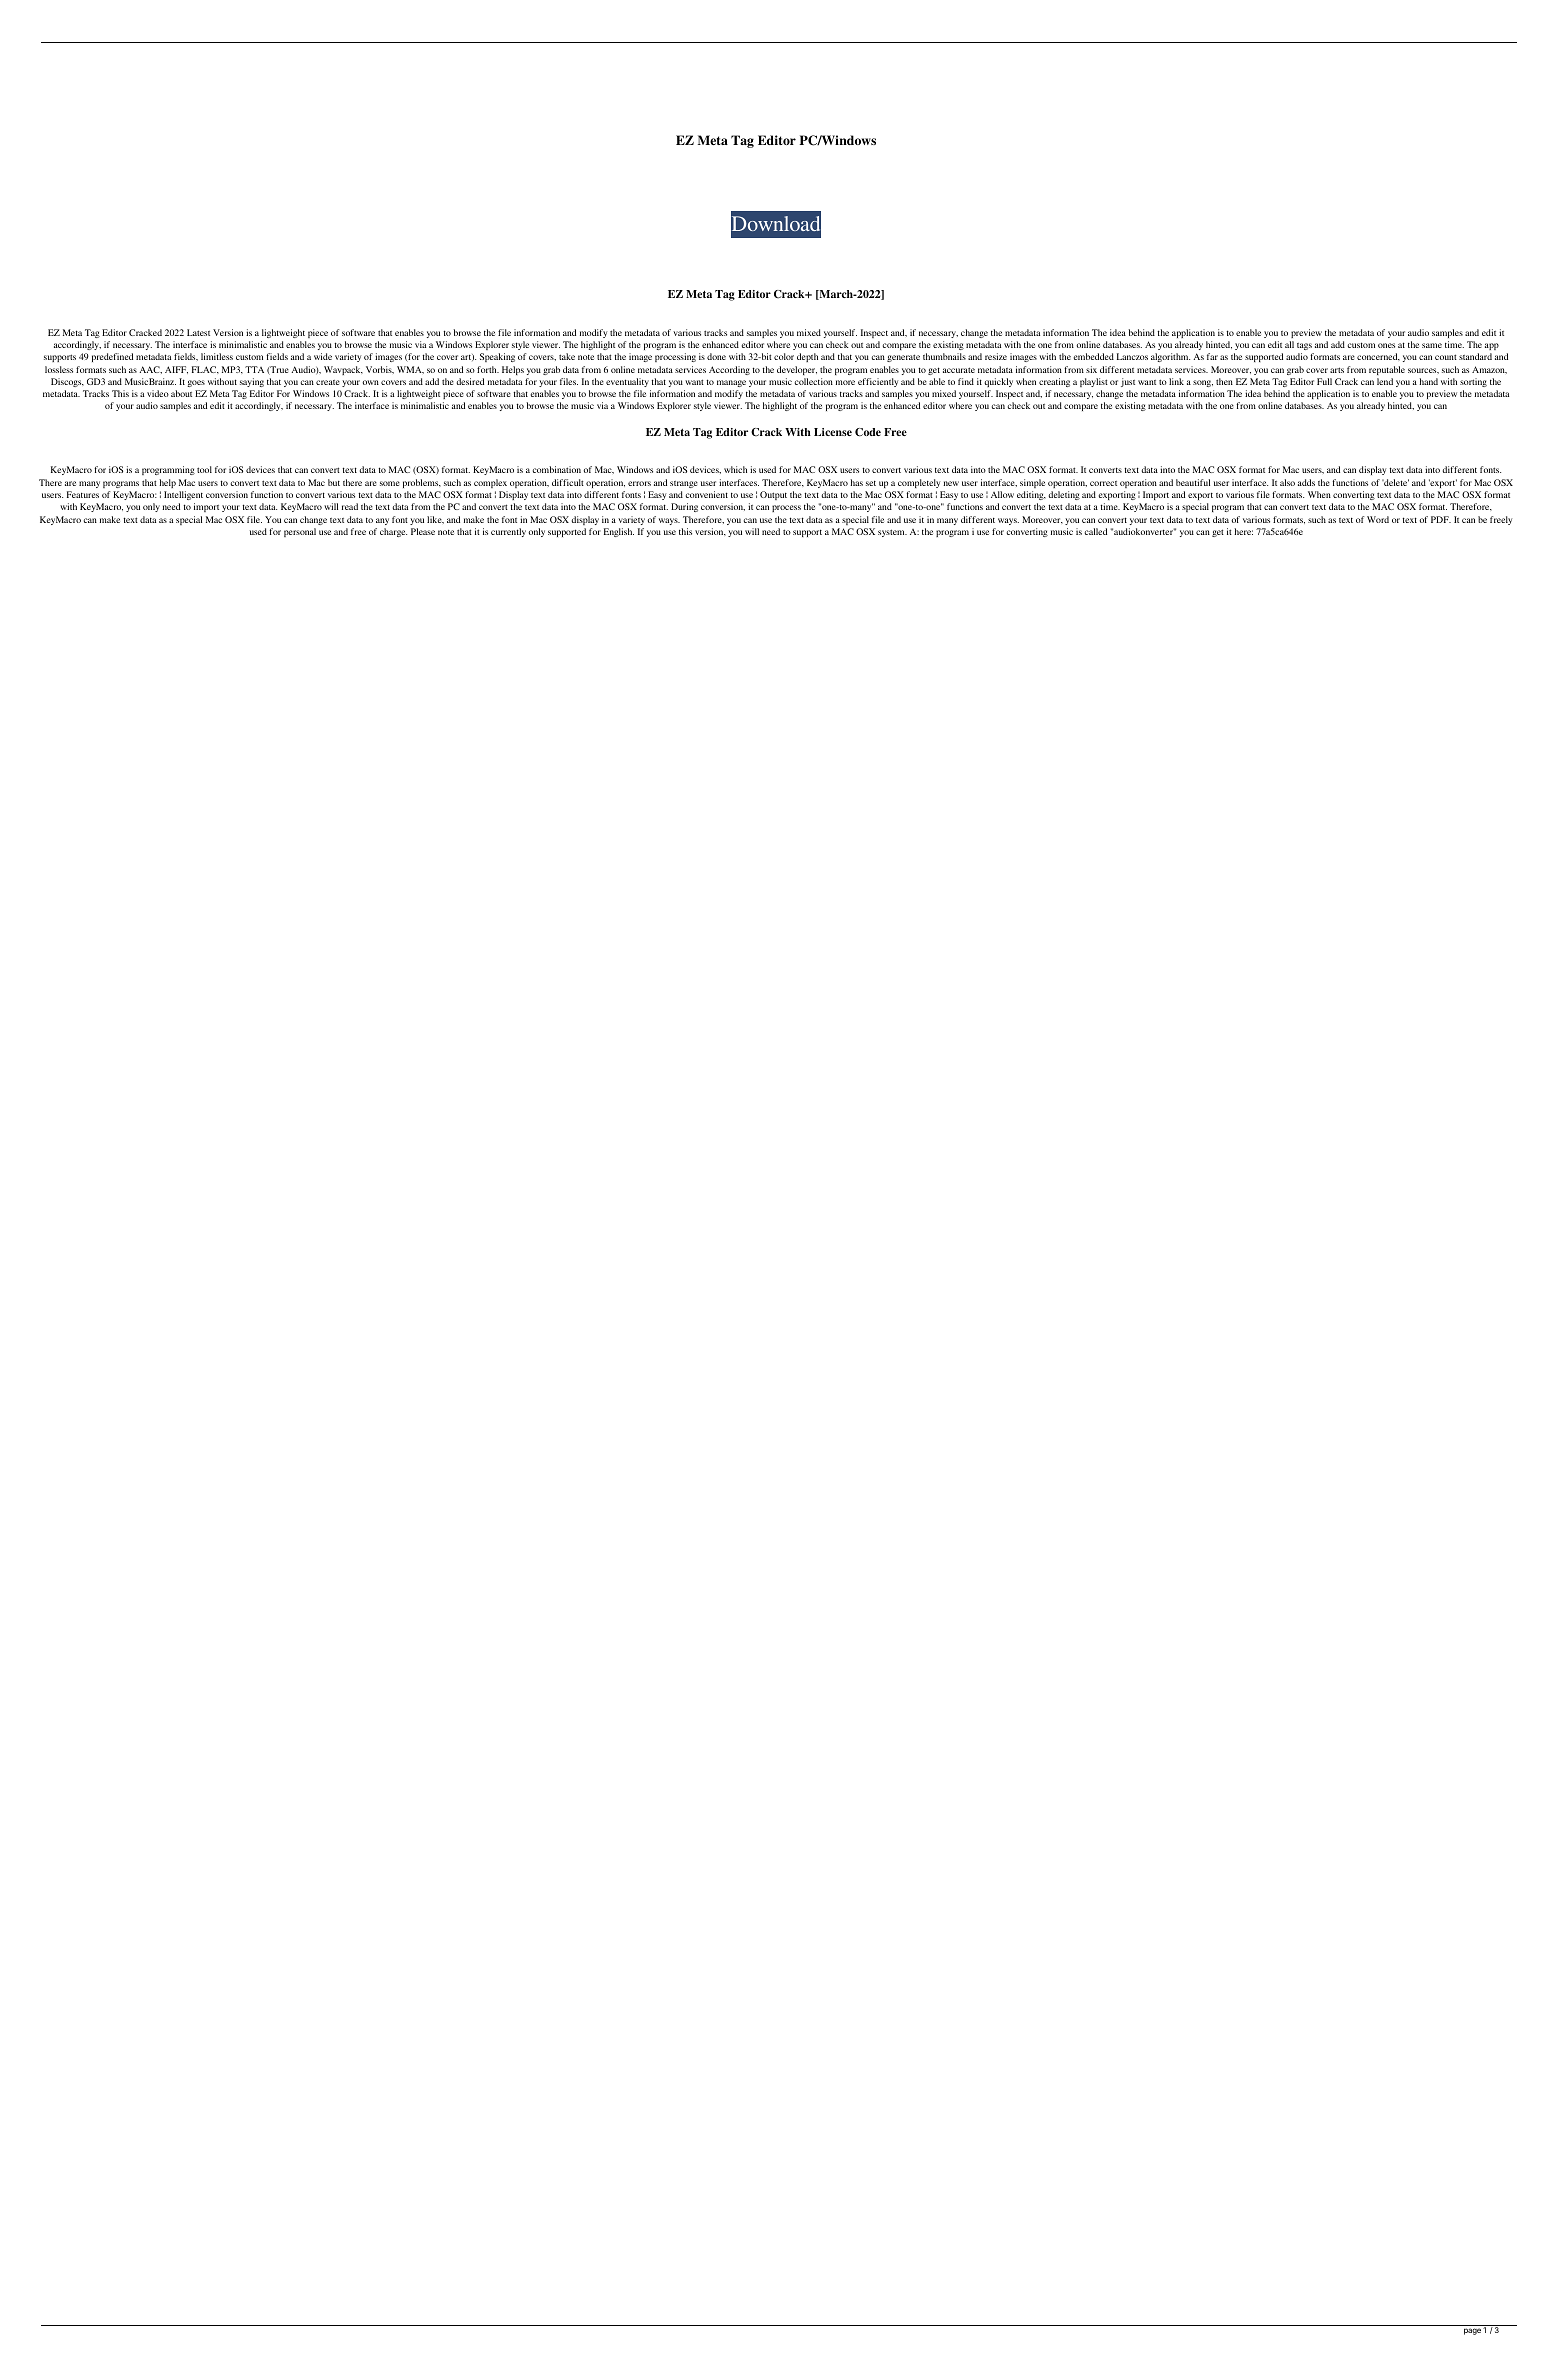 The width and height of the screenshot is (1558, 2353). What do you see at coordinates (1096, 531) in the screenshot?
I see `called` at bounding box center [1096, 531].
